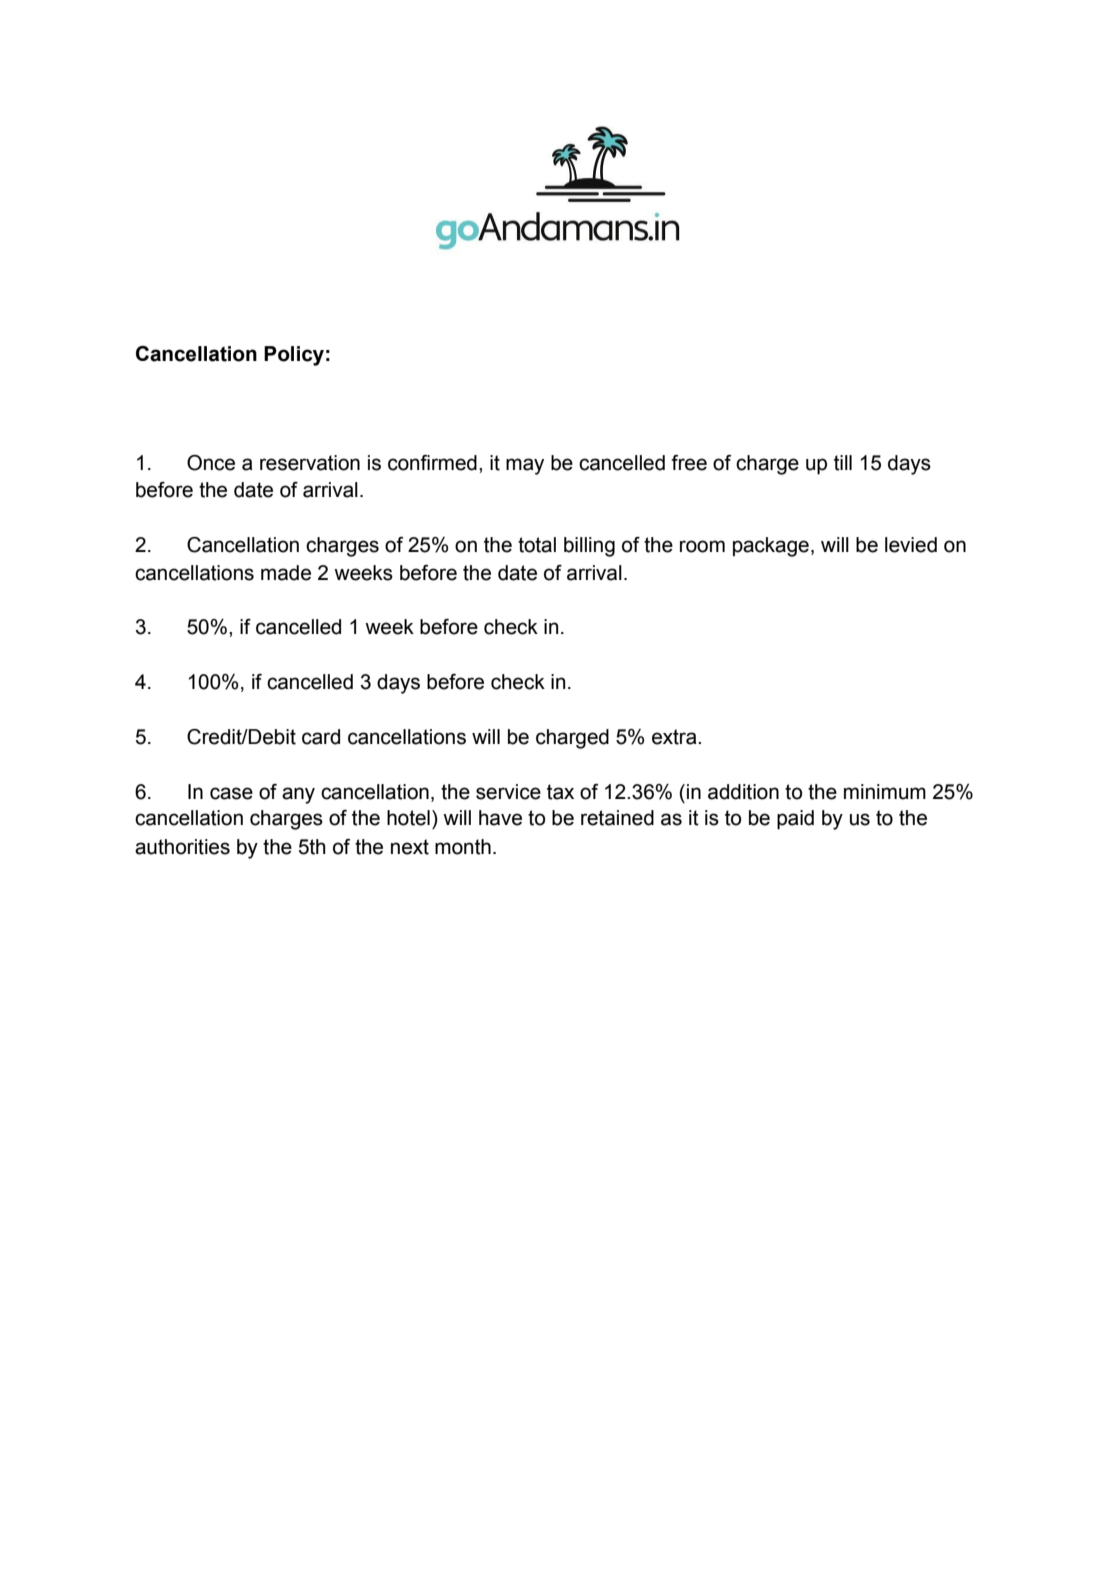  Describe the element at coordinates (525, 466) in the page. I see `may` at that location.
